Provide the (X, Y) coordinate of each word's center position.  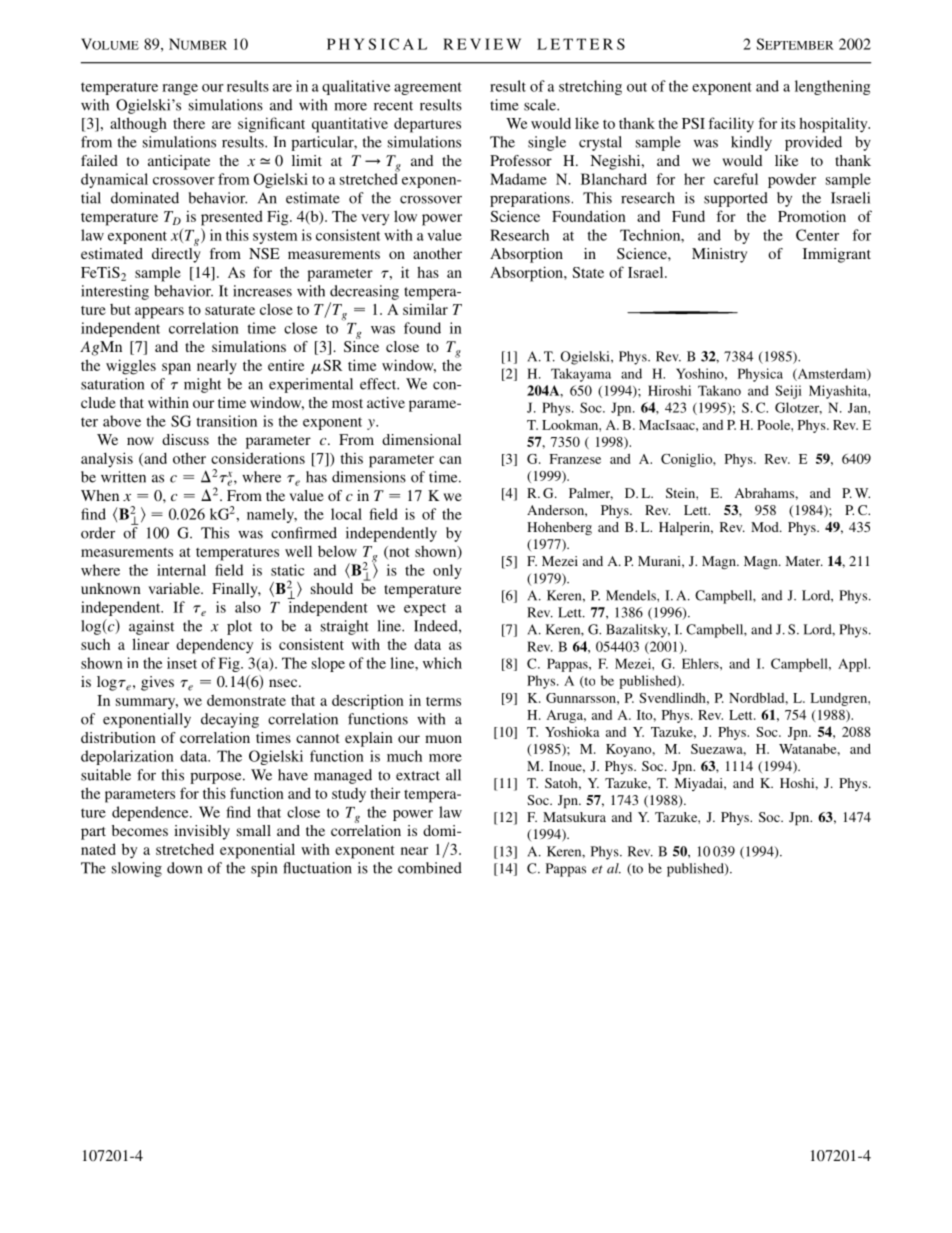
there (189, 123)
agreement (428, 88)
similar (425, 309)
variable (175, 588)
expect (425, 609)
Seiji (788, 392)
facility (731, 124)
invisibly (202, 832)
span (176, 369)
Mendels (632, 595)
